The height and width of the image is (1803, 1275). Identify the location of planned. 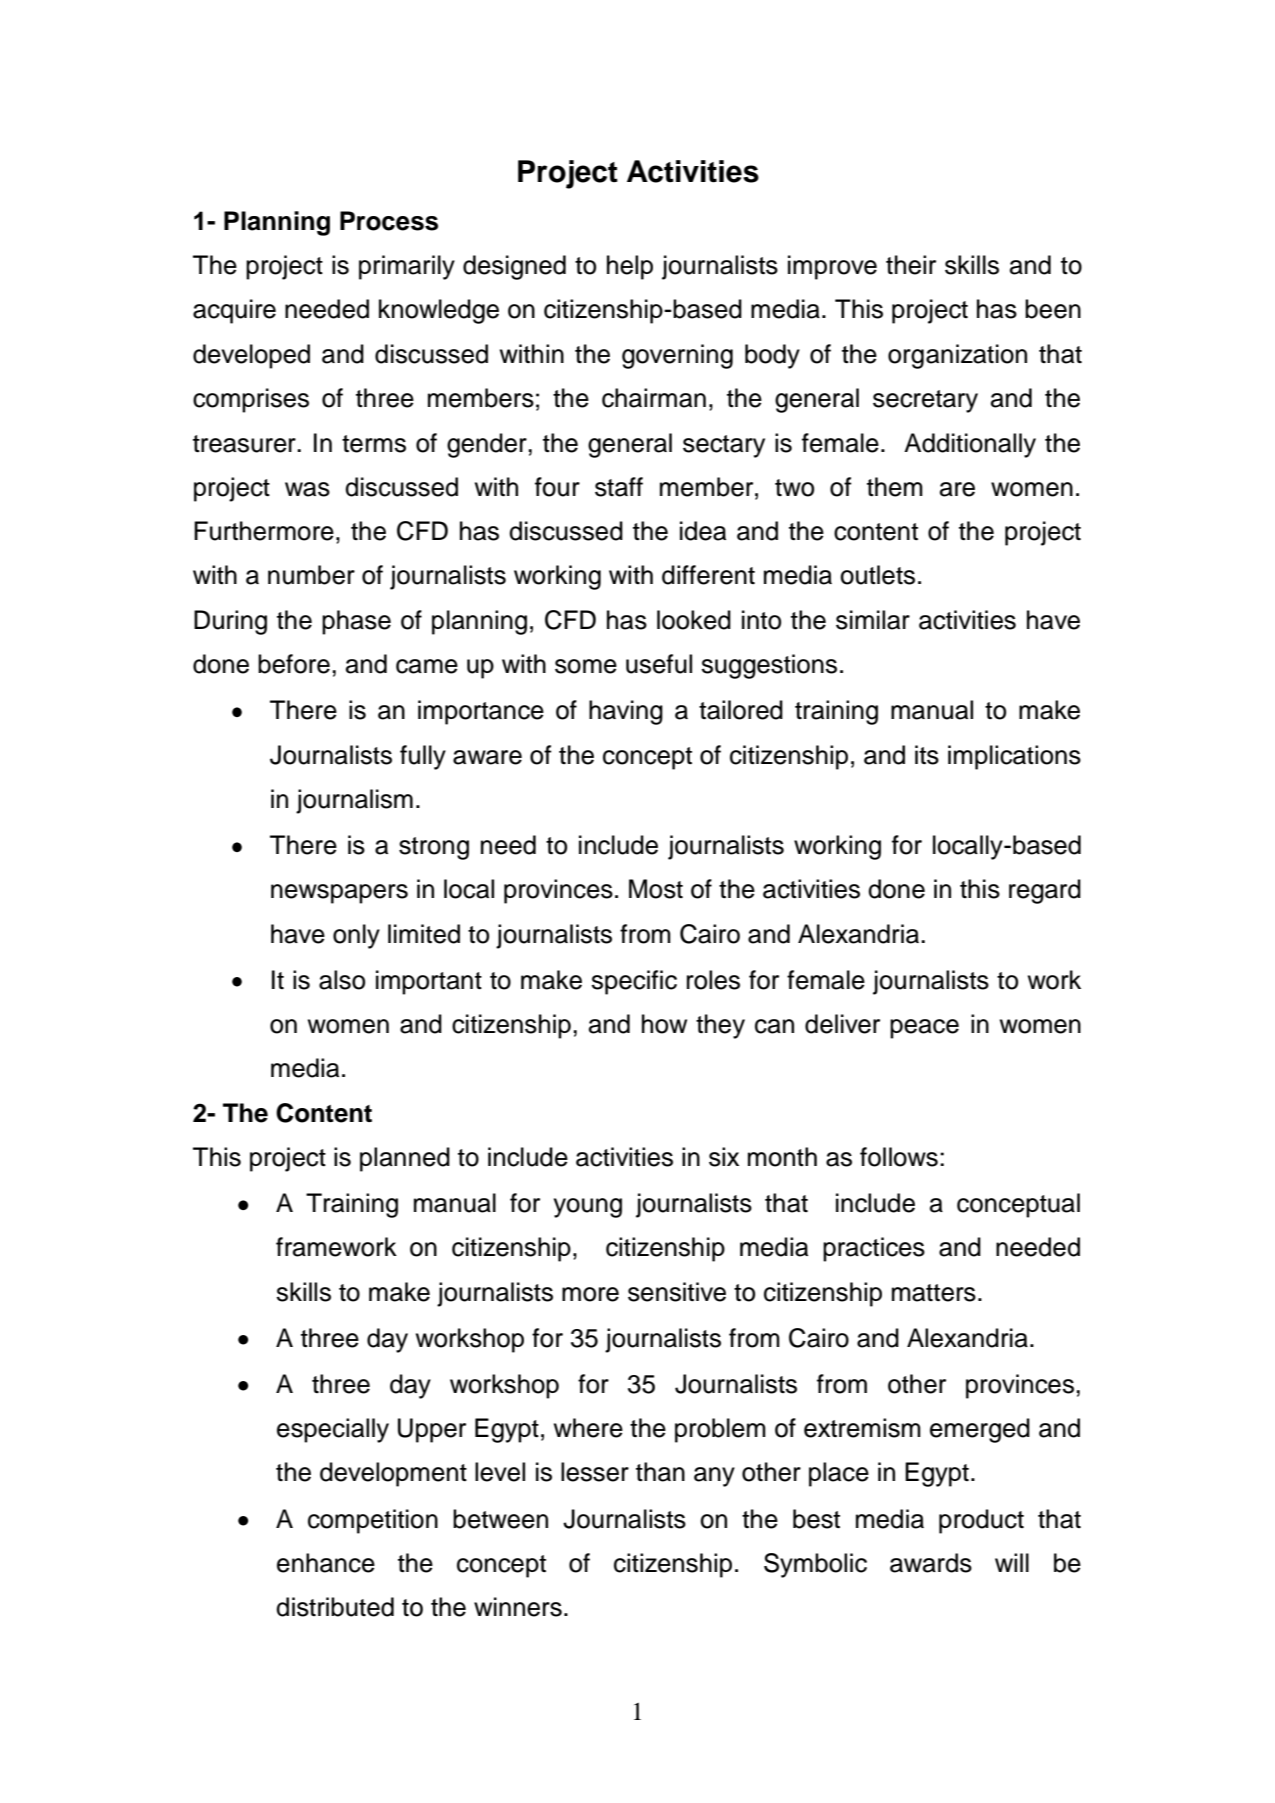
(405, 1159).
